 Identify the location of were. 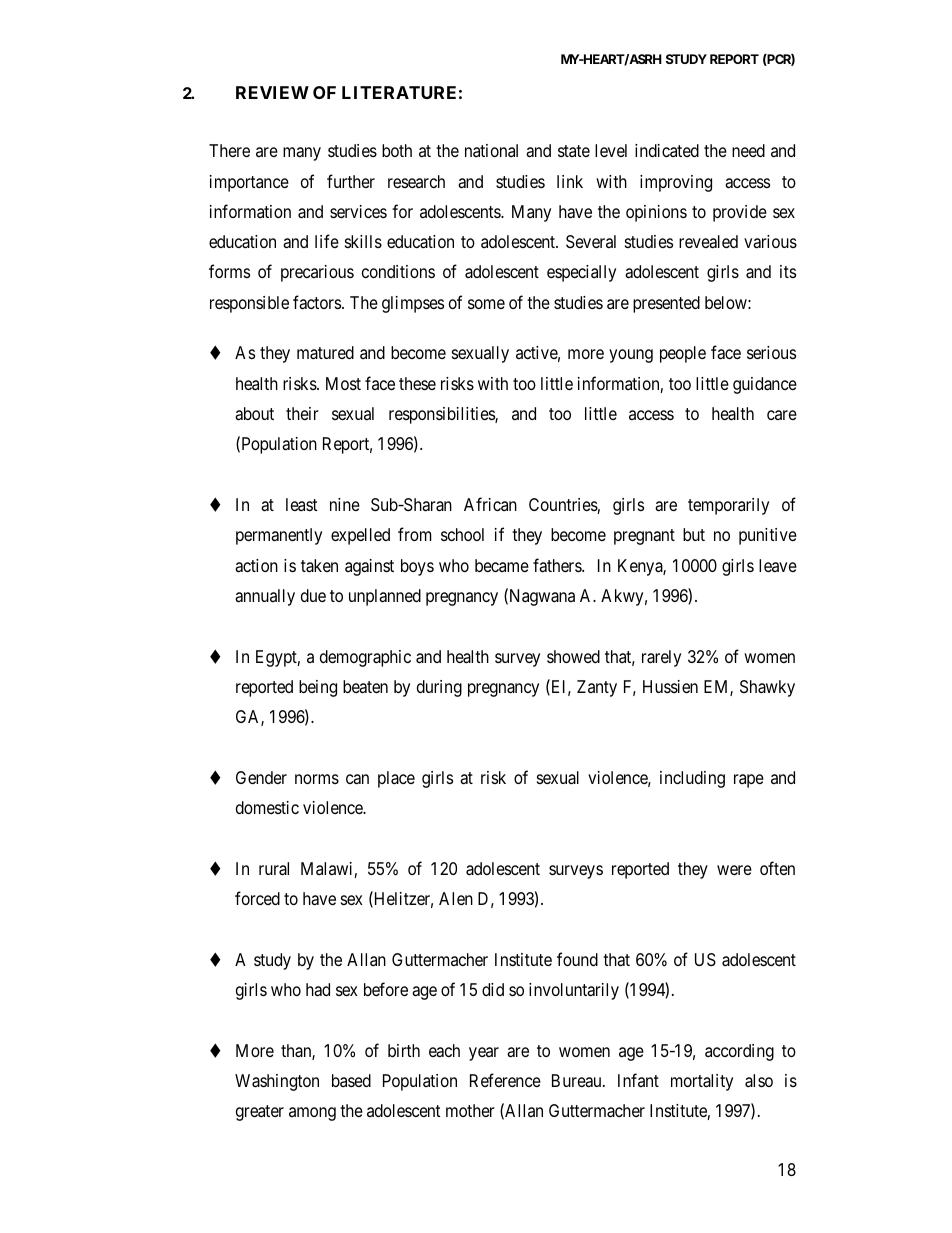
(734, 870).
